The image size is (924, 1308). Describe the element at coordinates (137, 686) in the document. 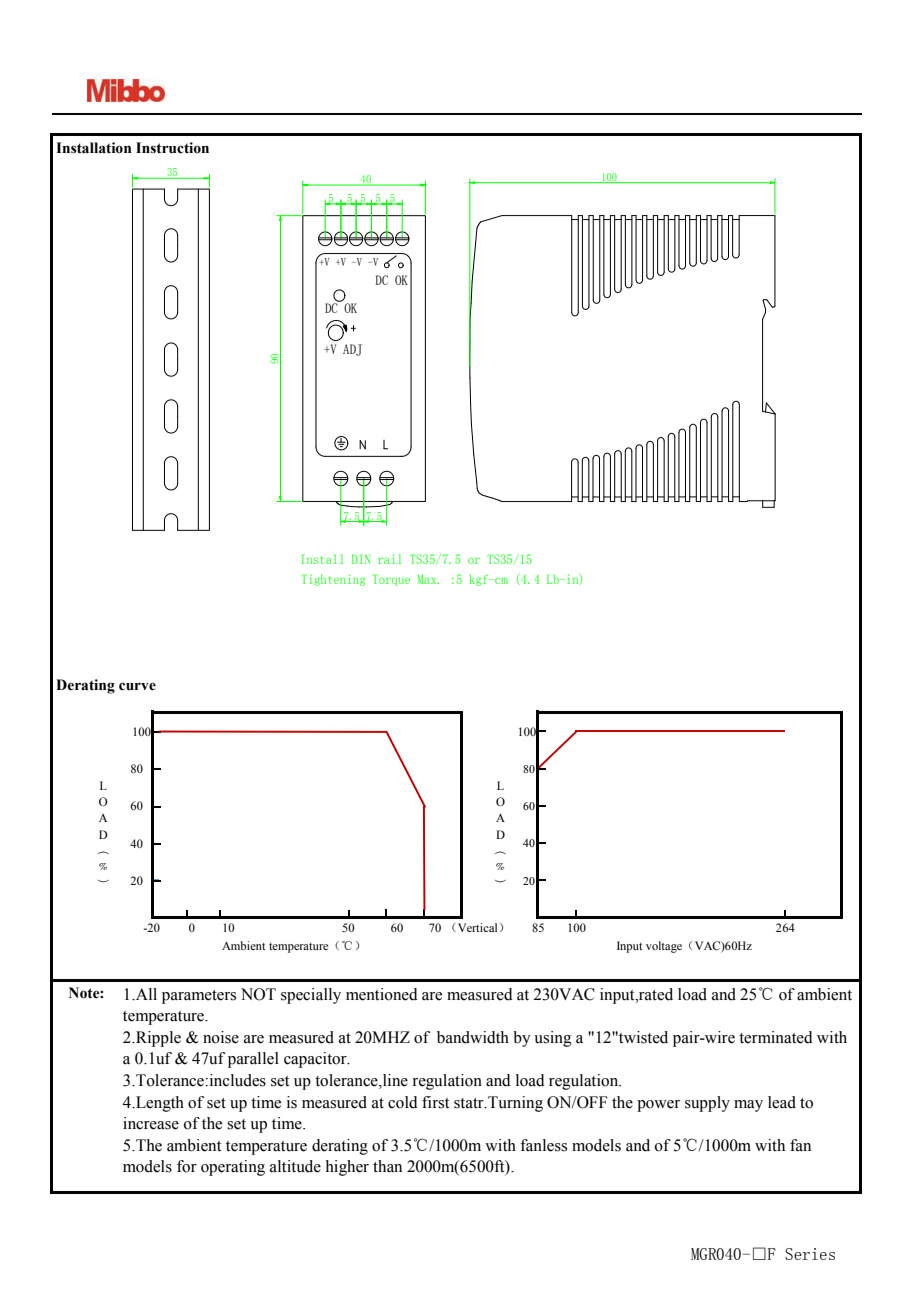

I see `curve` at that location.
